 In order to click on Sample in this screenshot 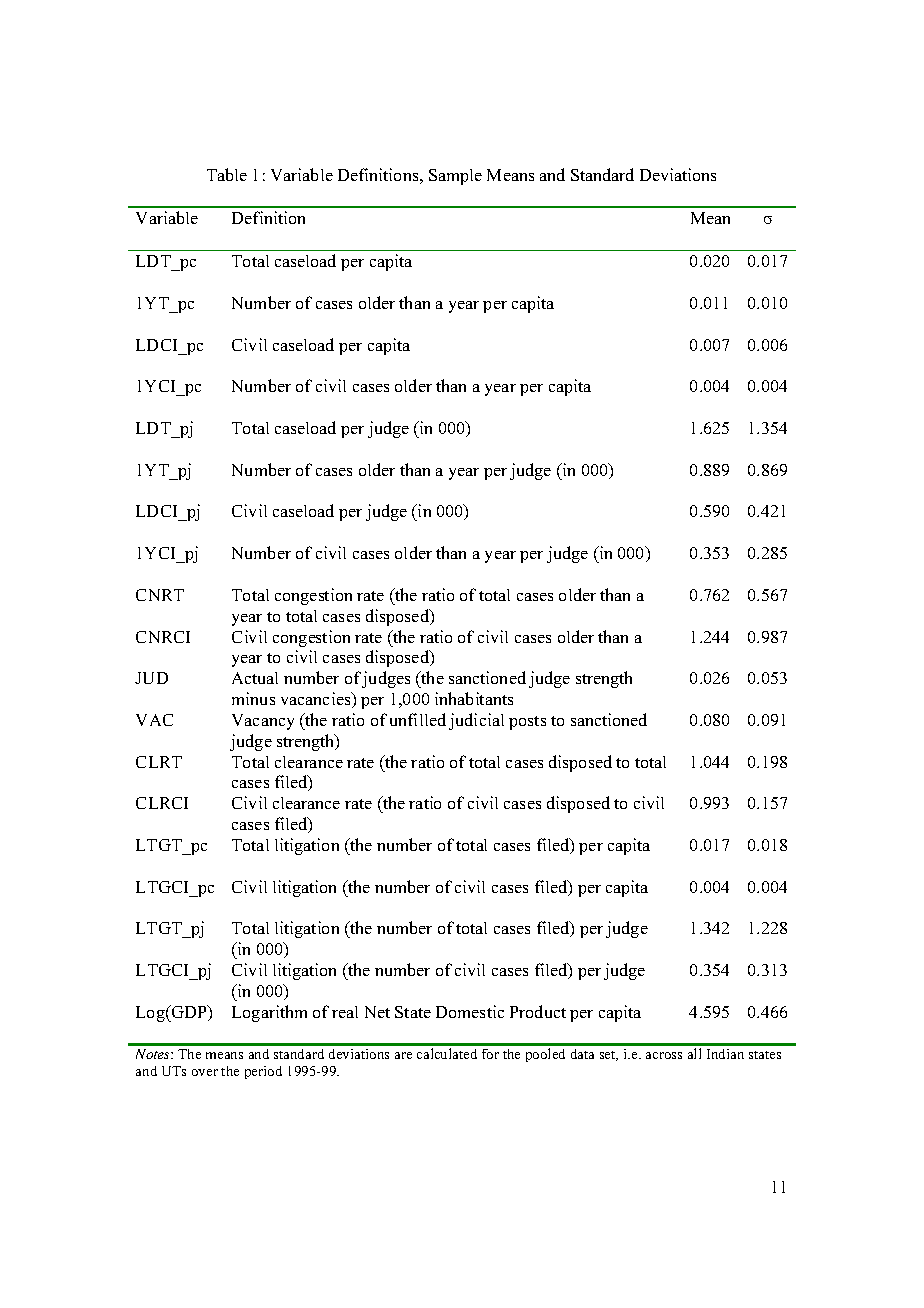, I will do `click(455, 177)`.
